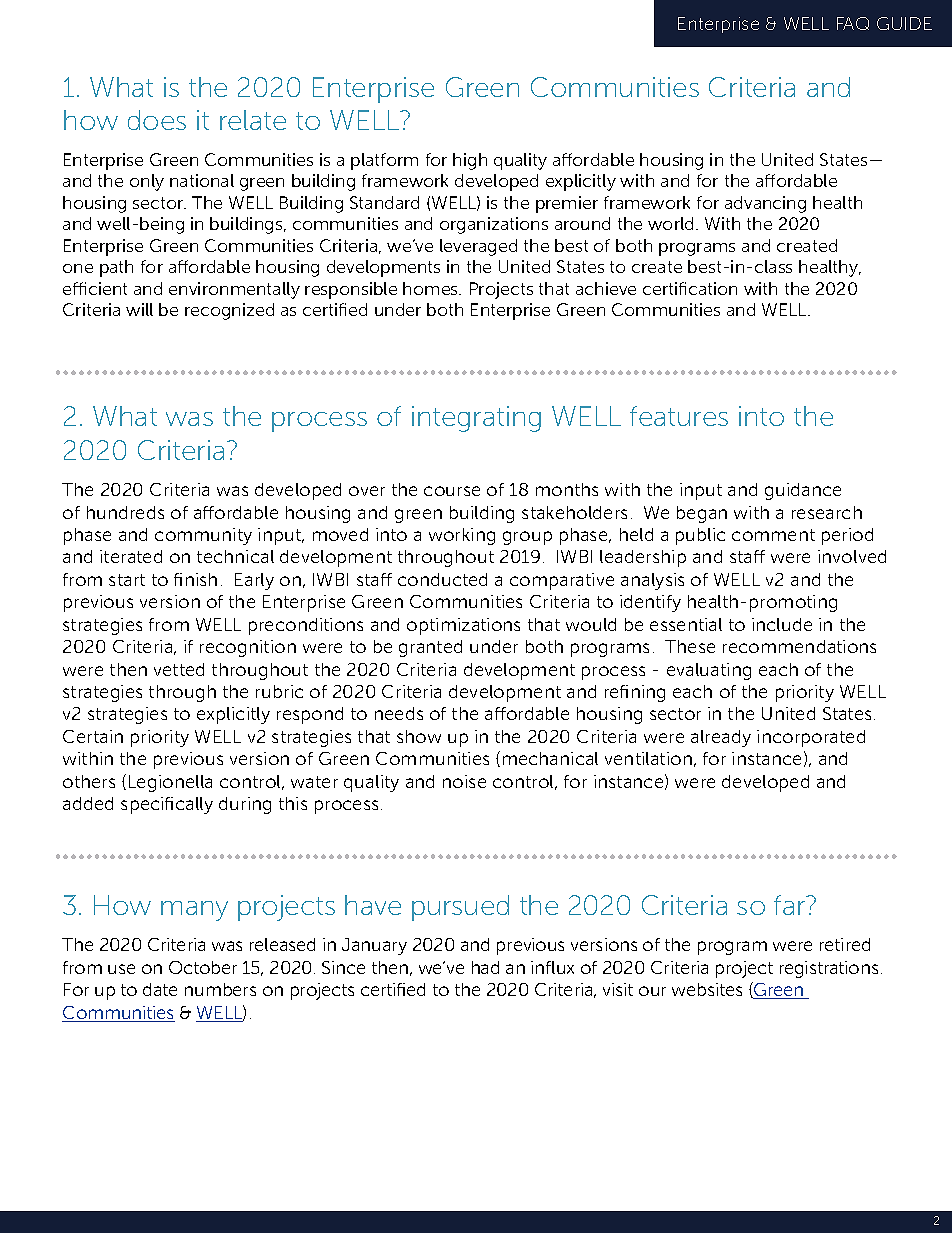 This screenshot has width=952, height=1233. I want to click on research, so click(827, 512).
